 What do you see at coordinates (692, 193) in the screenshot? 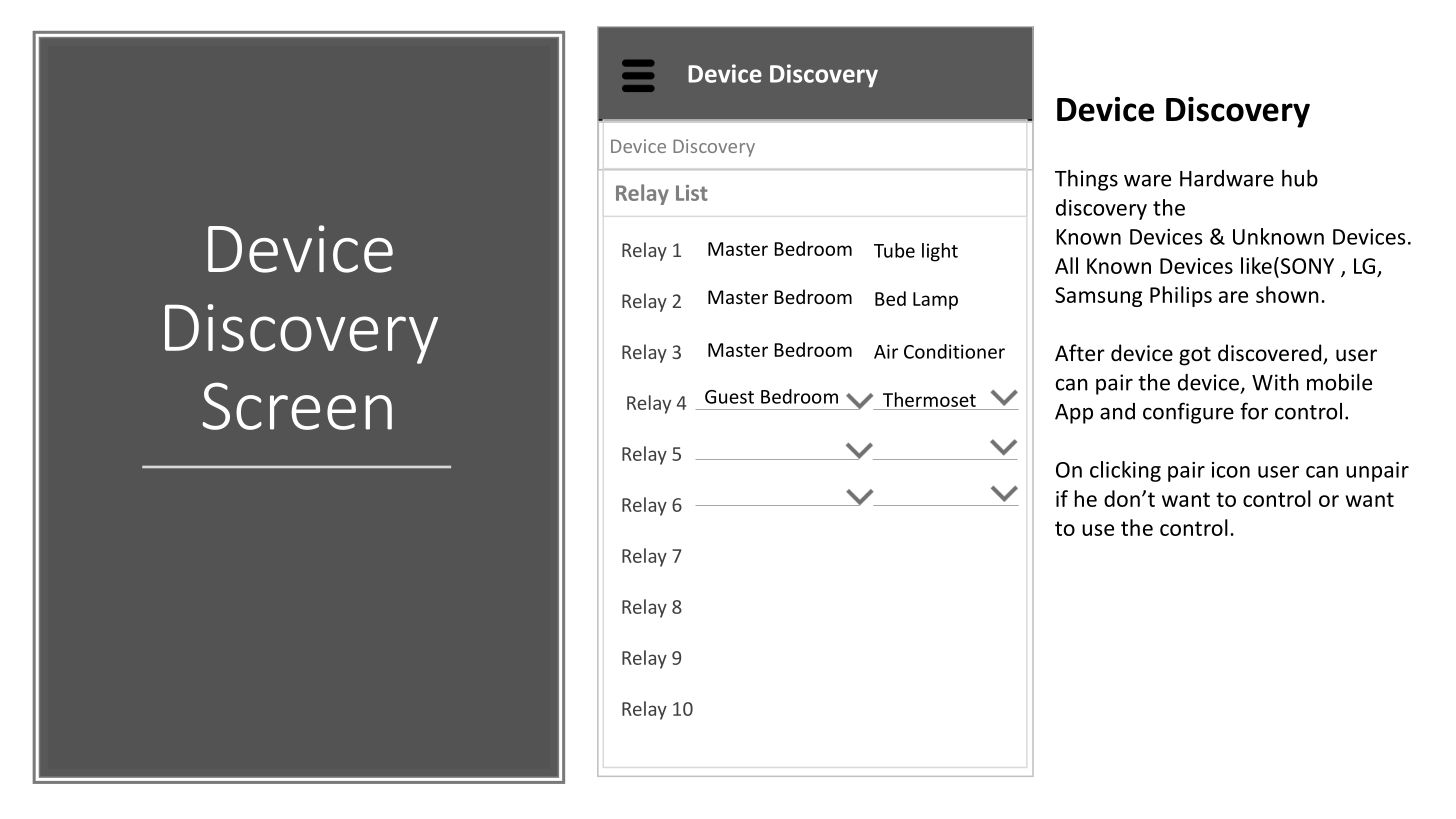
I see `List` at bounding box center [692, 193].
